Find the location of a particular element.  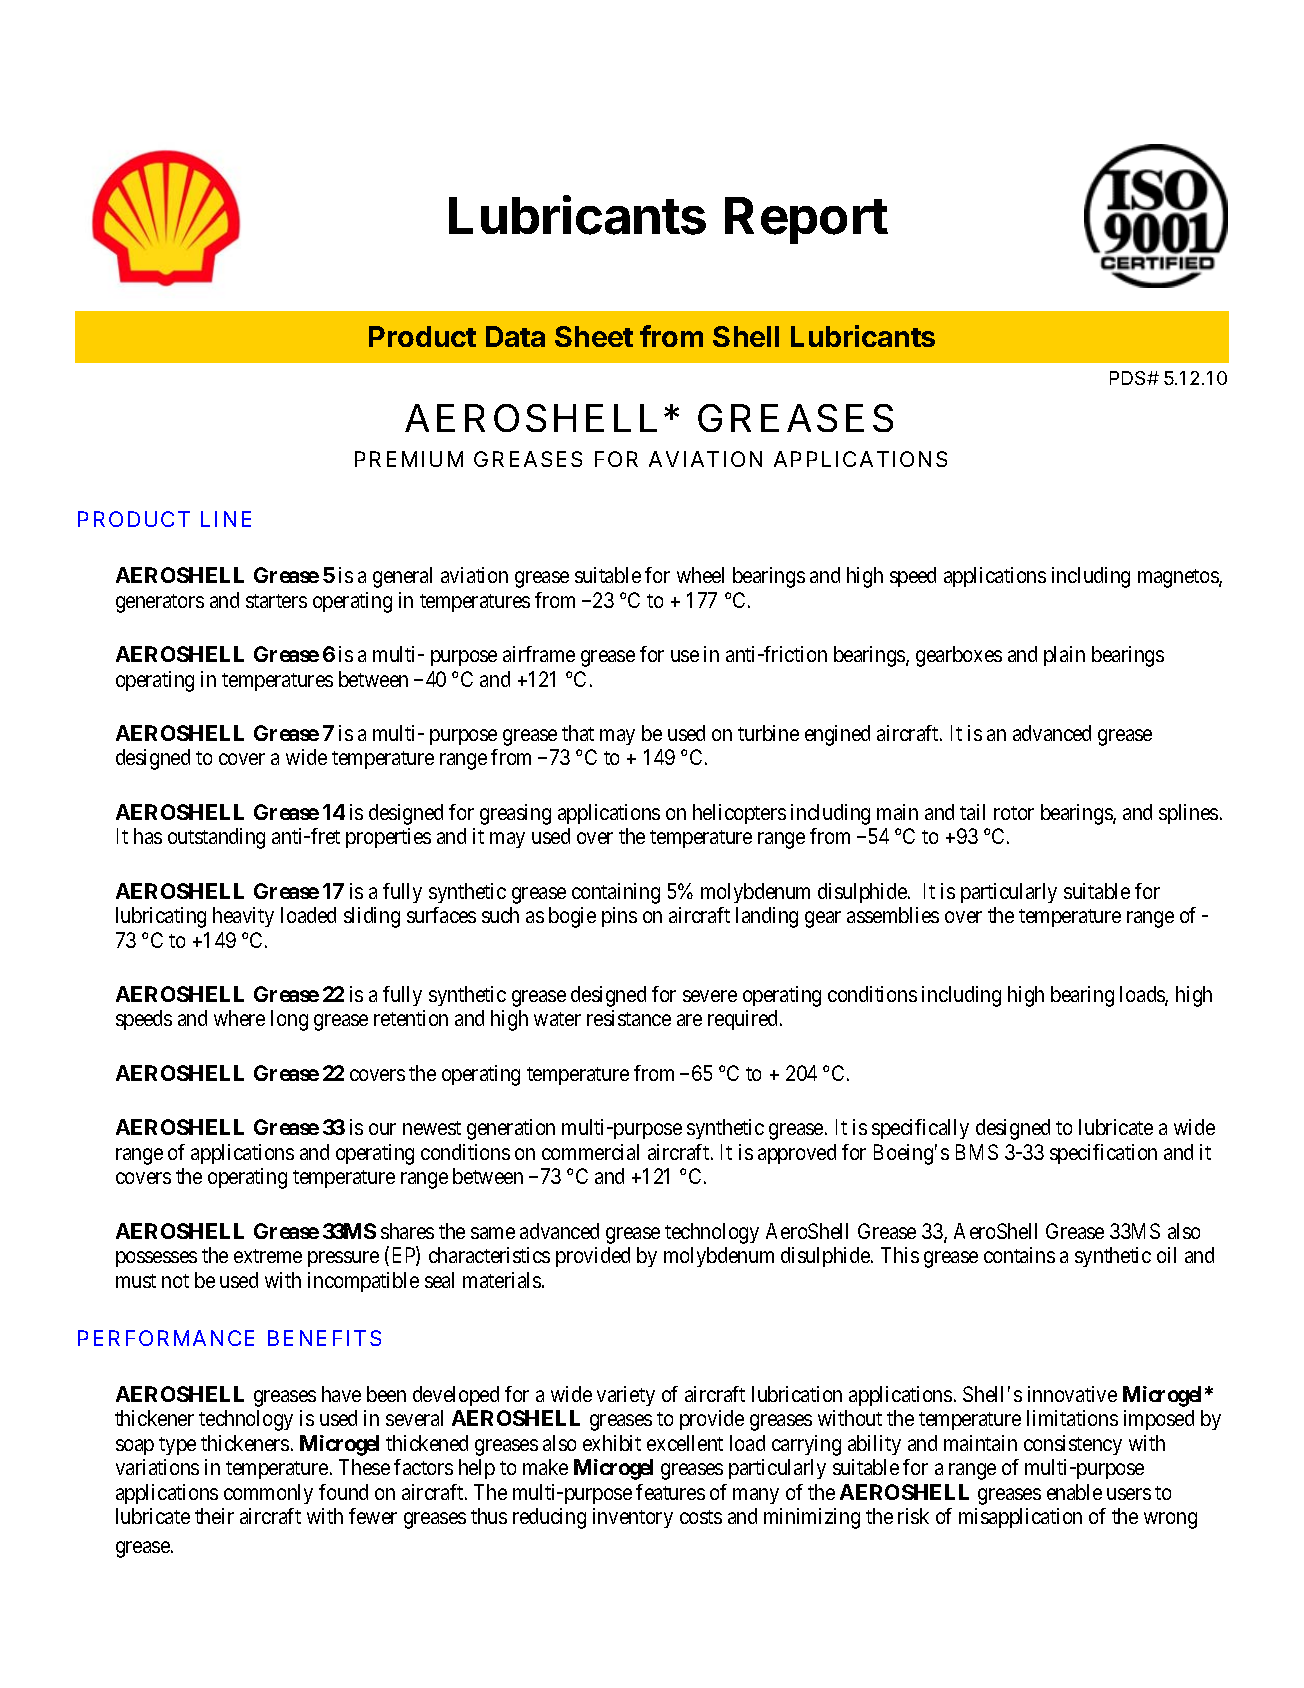

long is located at coordinates (289, 1020).
